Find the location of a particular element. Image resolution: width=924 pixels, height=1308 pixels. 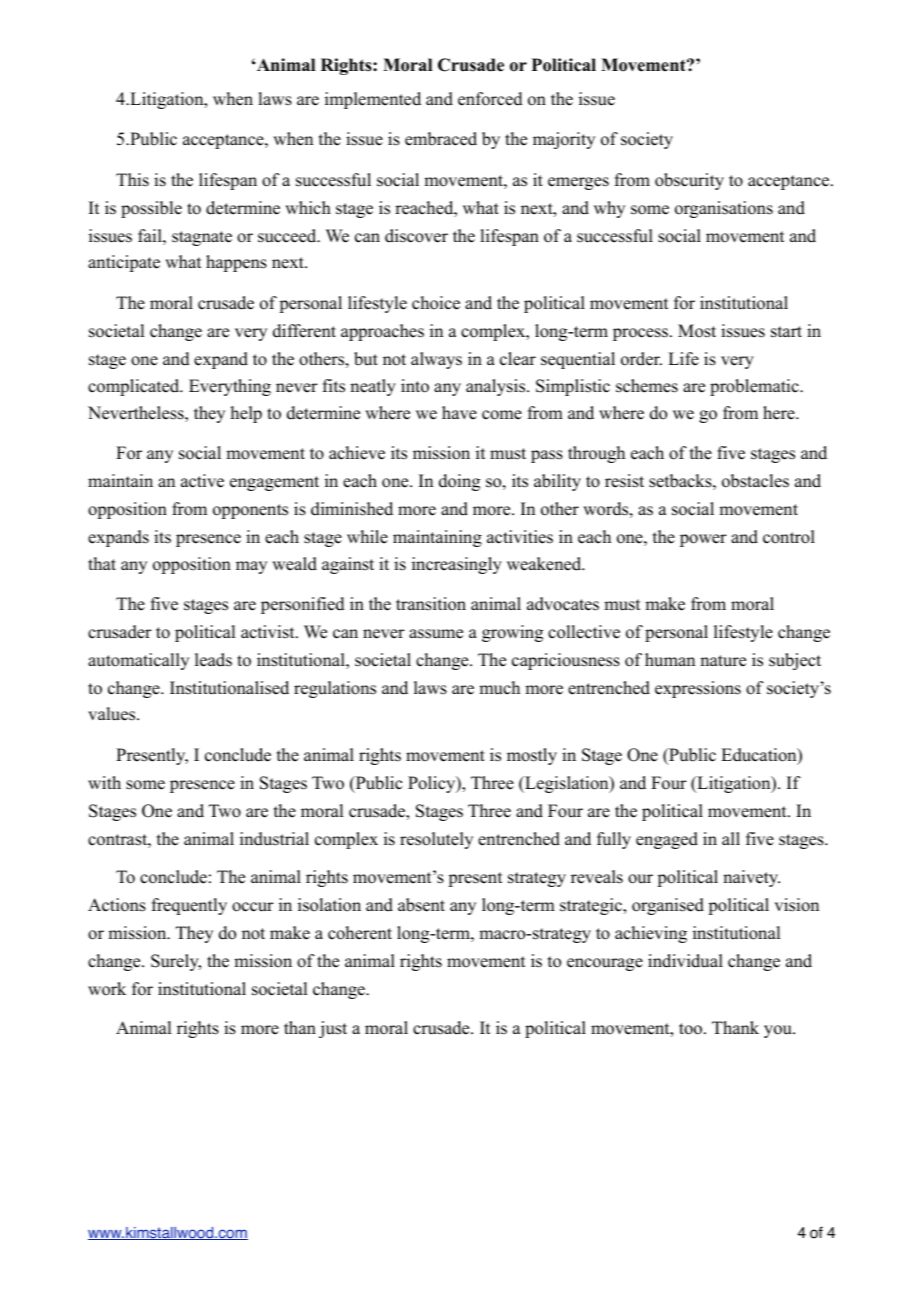

embraced is located at coordinates (441, 139).
